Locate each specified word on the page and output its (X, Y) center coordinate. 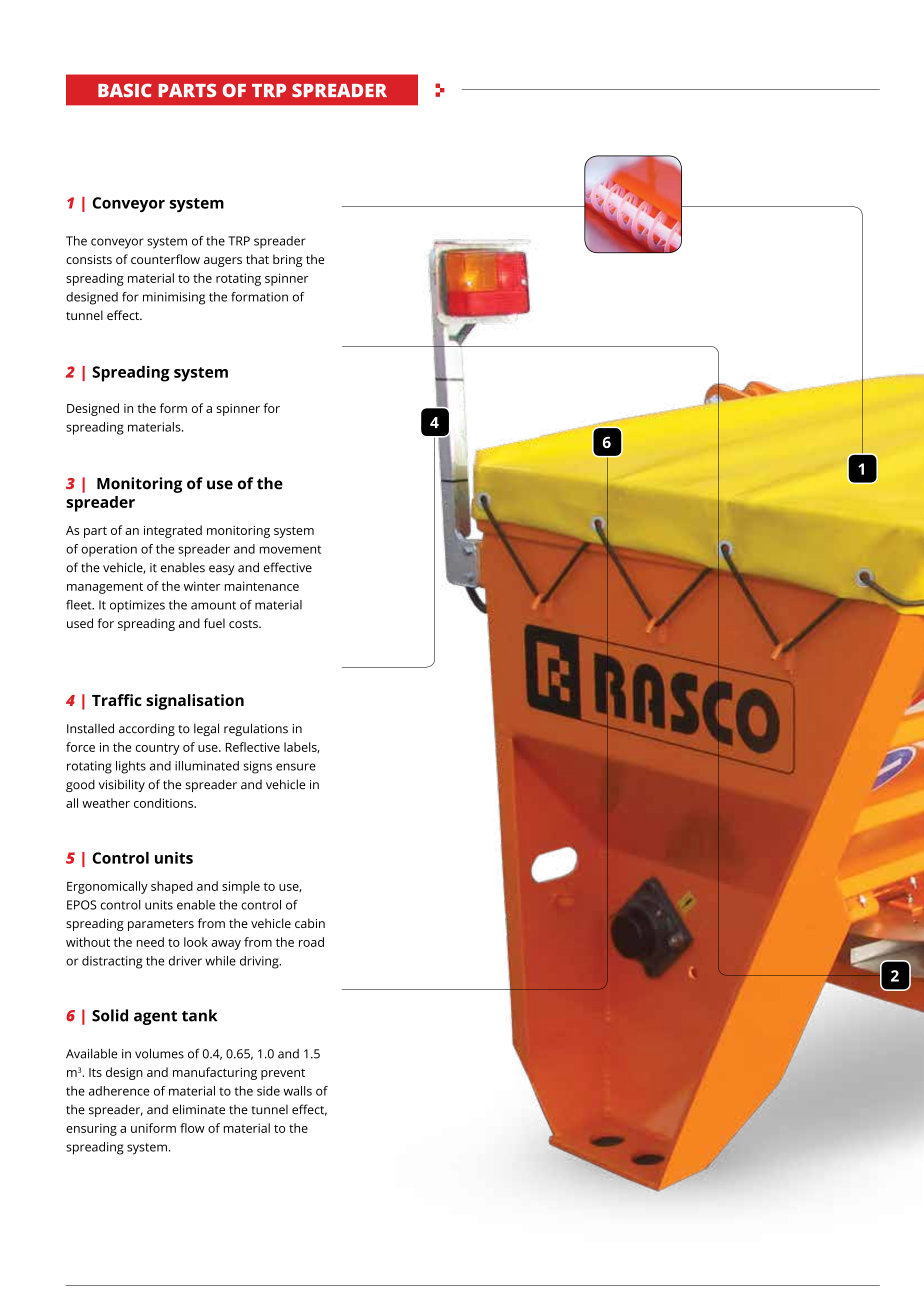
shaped (172, 887)
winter (202, 586)
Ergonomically (107, 887)
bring (287, 260)
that (257, 259)
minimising (174, 298)
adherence (119, 1091)
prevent (283, 1074)
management (105, 588)
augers (223, 262)
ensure (296, 767)
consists (89, 259)
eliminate (198, 1109)
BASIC (125, 90)
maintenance (262, 586)
